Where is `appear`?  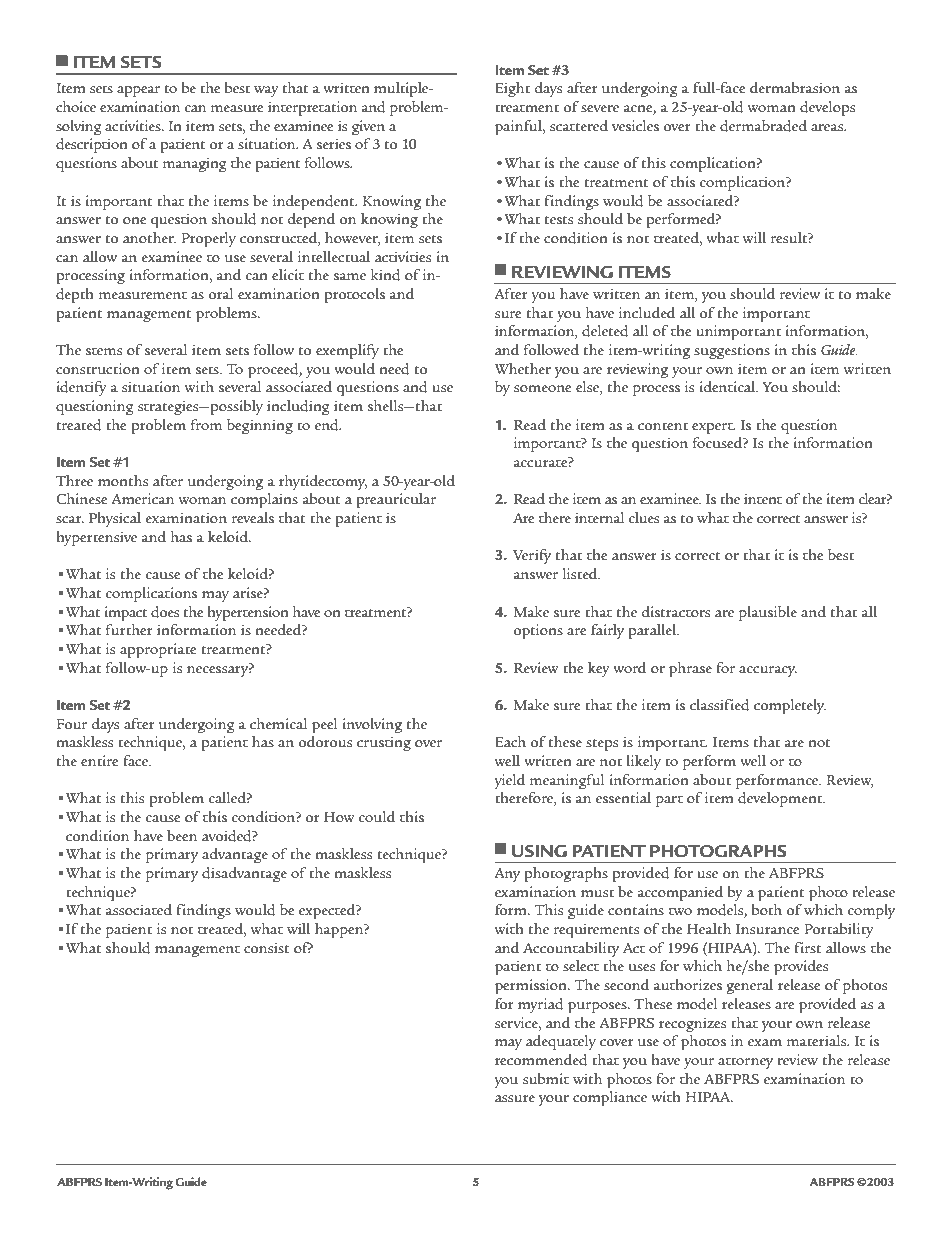
appear is located at coordinates (138, 92).
